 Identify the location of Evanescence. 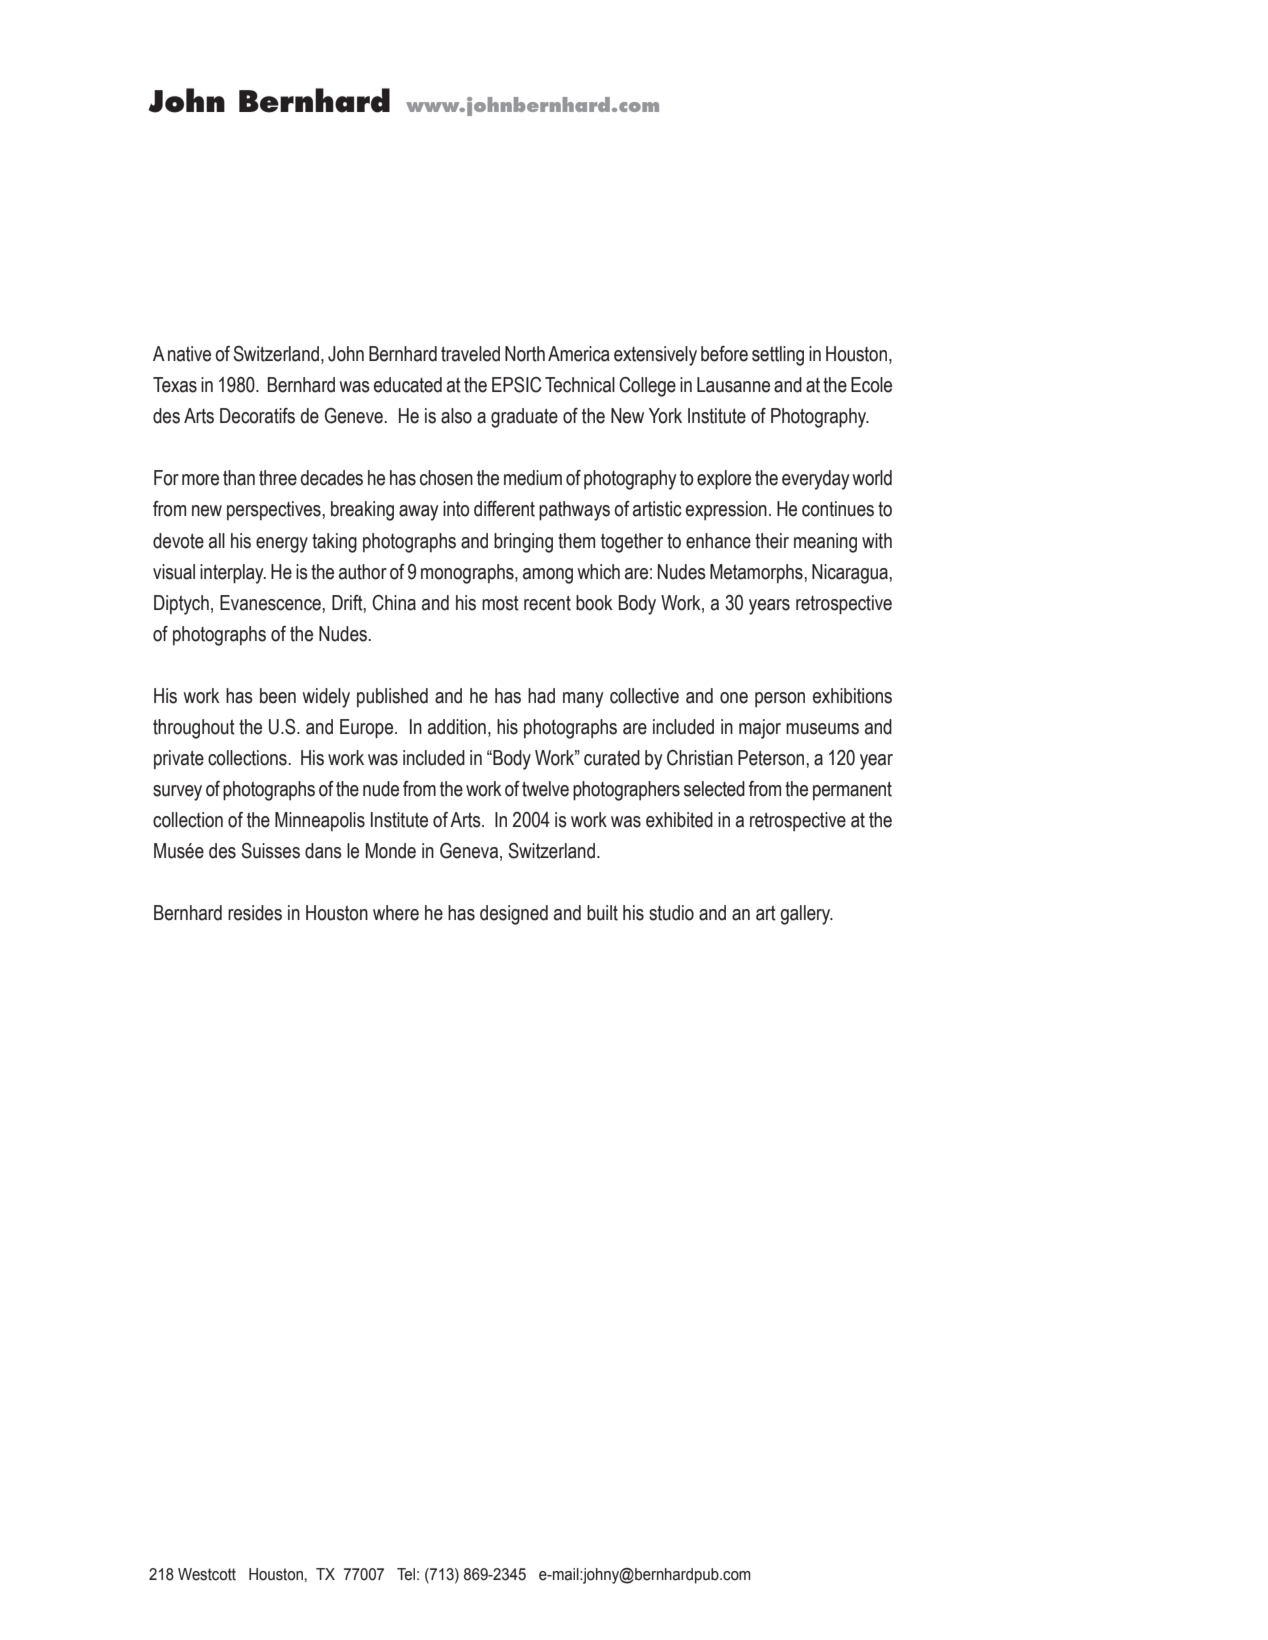
(271, 603).
